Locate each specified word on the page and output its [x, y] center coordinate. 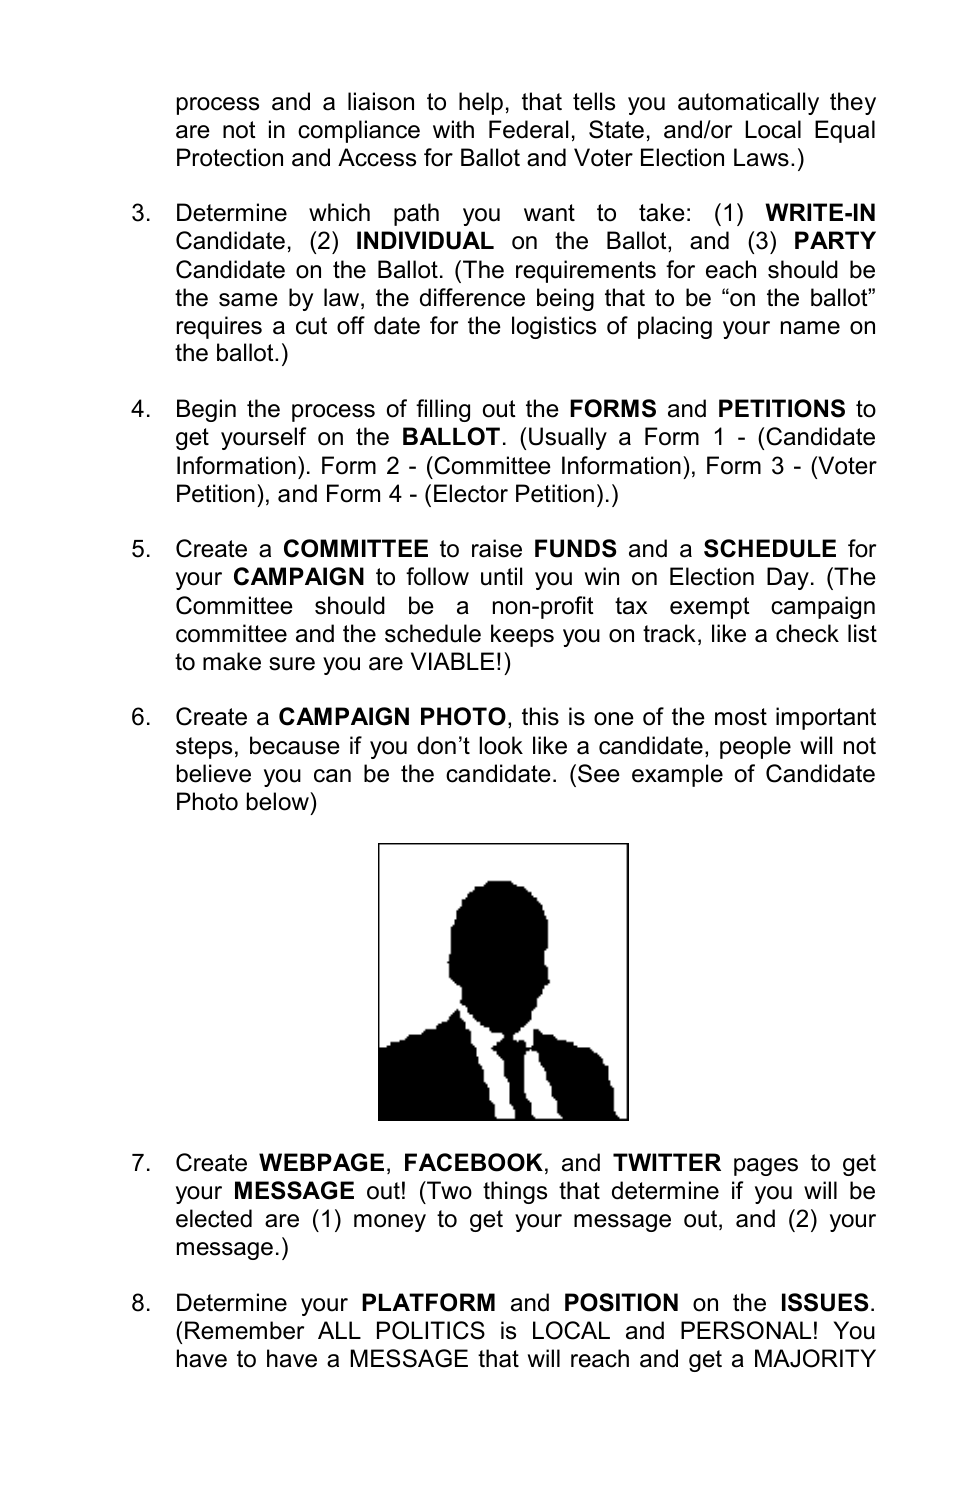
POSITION [621, 1302]
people [755, 747]
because [295, 745]
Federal [528, 129]
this [540, 716]
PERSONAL [746, 1330]
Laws [761, 157]
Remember [244, 1330]
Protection [230, 157]
